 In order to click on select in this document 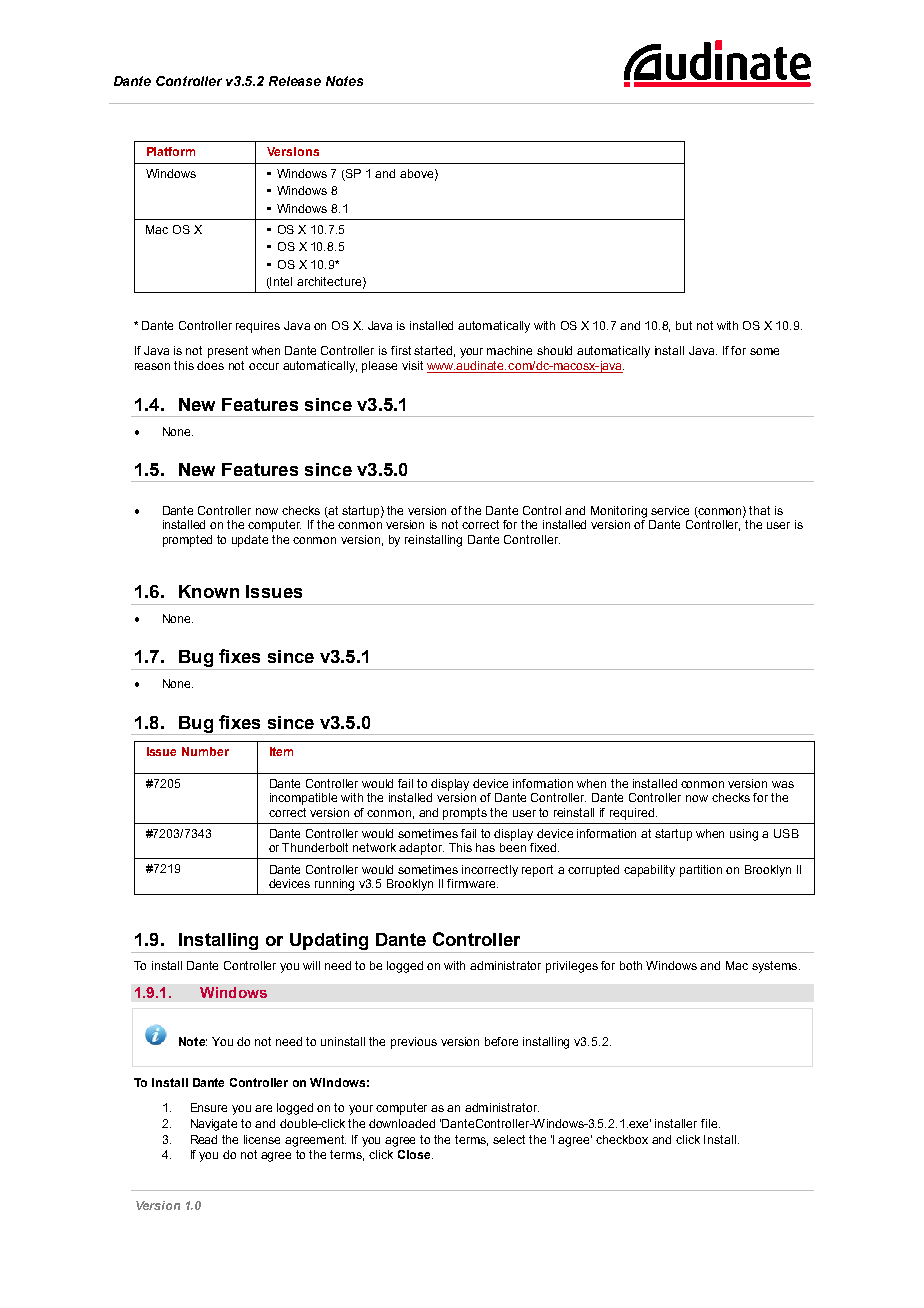, I will do `click(509, 1139)`.
